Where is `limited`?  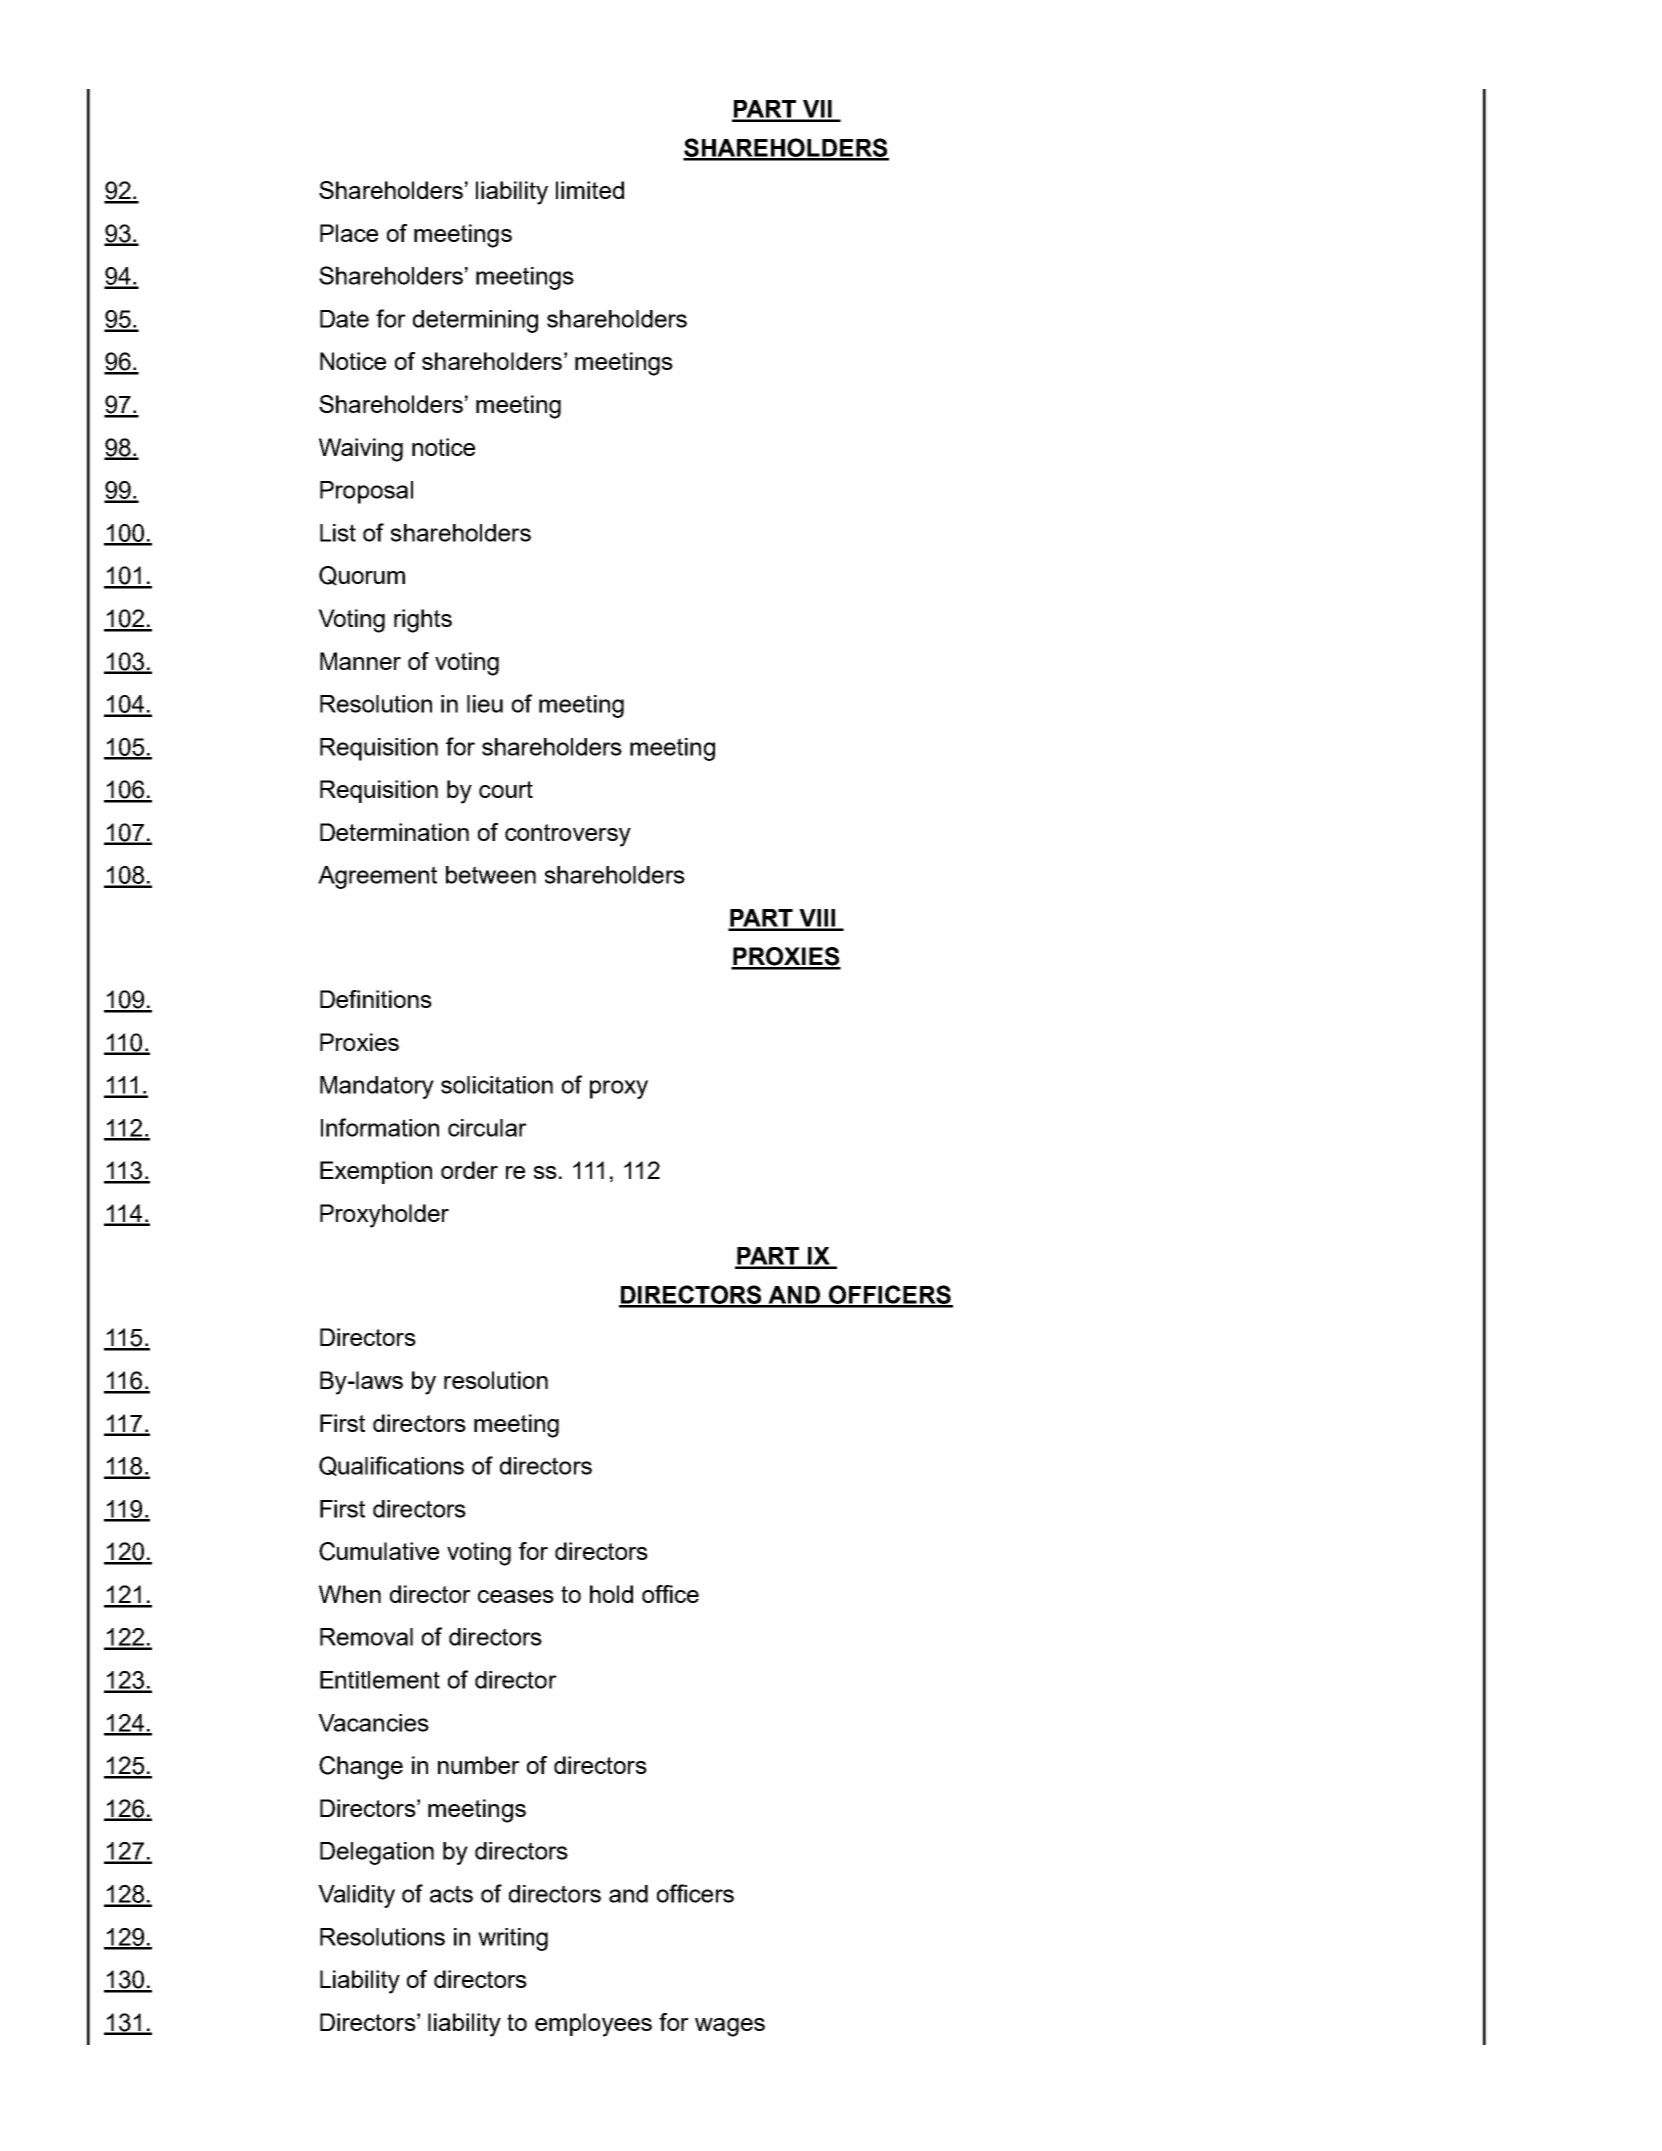 limited is located at coordinates (590, 190).
